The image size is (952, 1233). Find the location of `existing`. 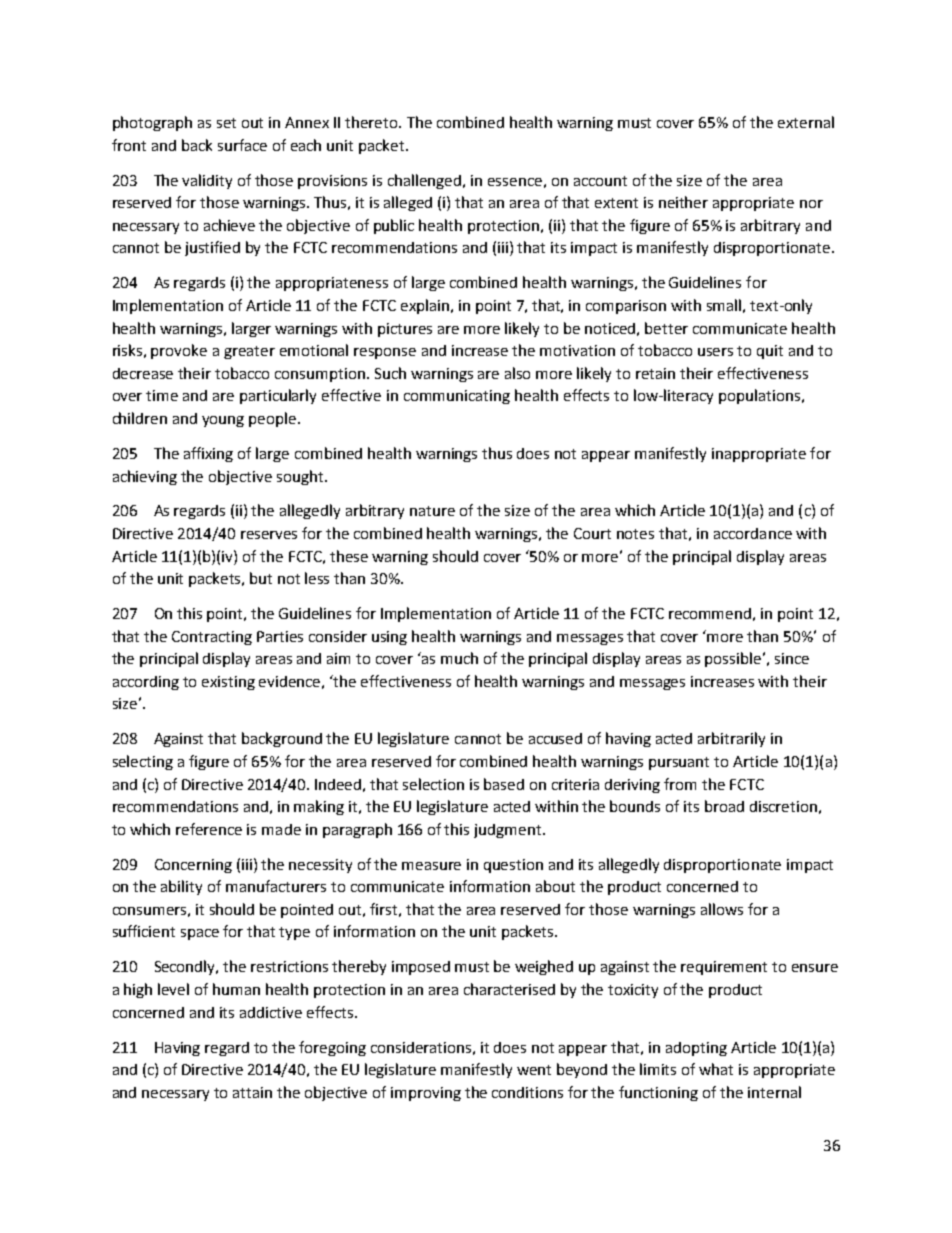

existing is located at coordinates (228, 683).
